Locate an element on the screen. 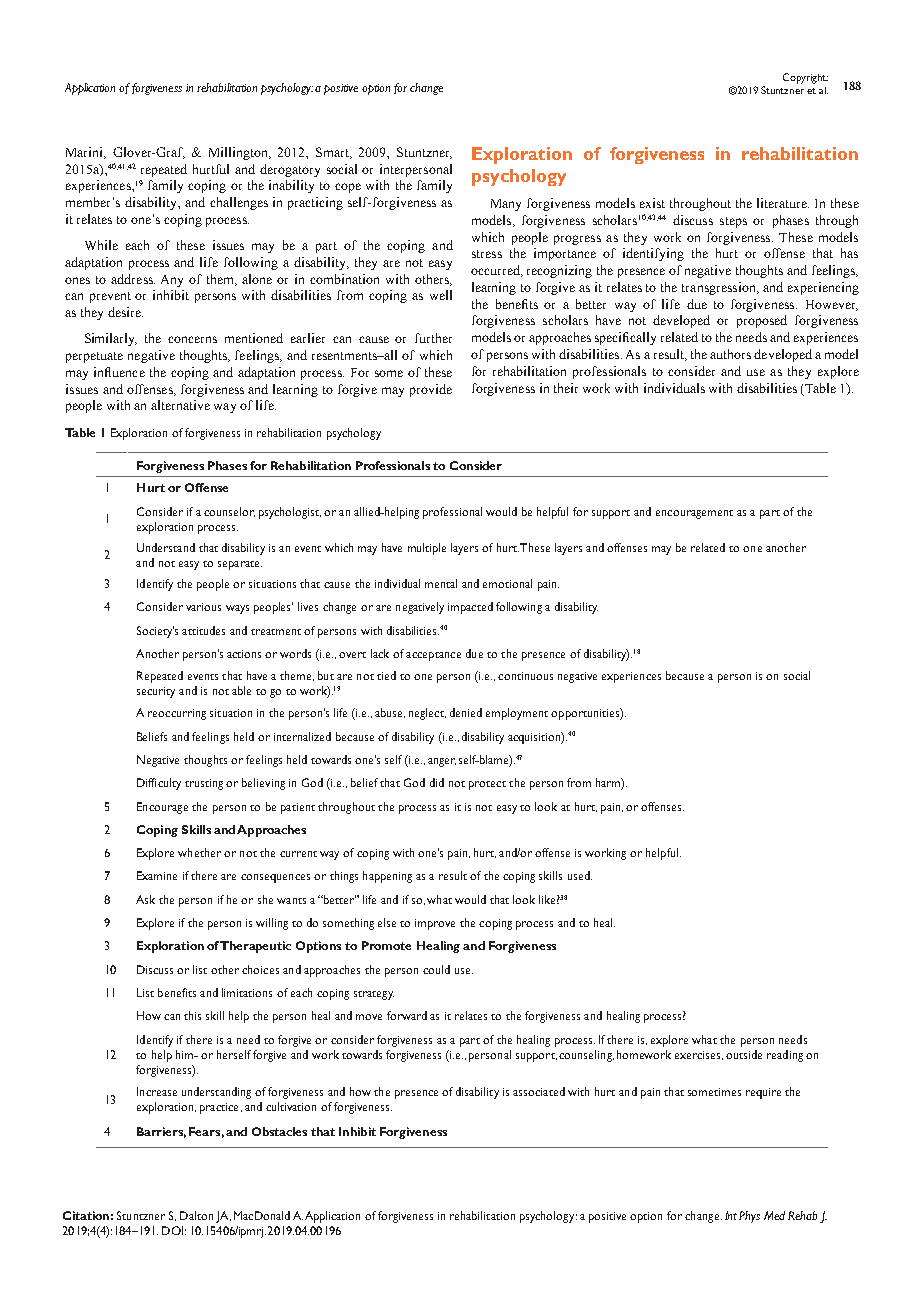  Dalton is located at coordinates (196, 1215).
